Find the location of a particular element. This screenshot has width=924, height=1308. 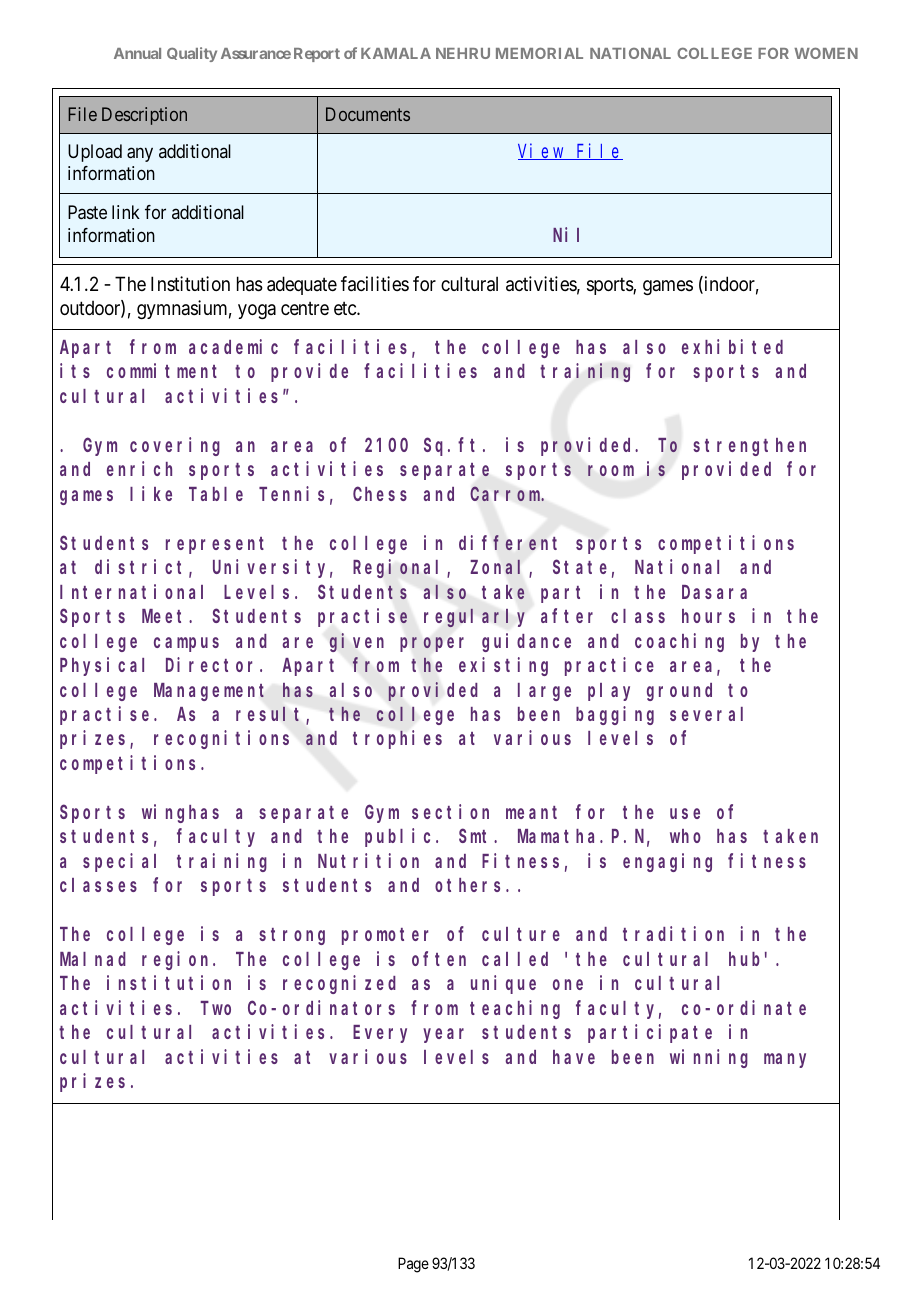

hours is located at coordinates (708, 616).
